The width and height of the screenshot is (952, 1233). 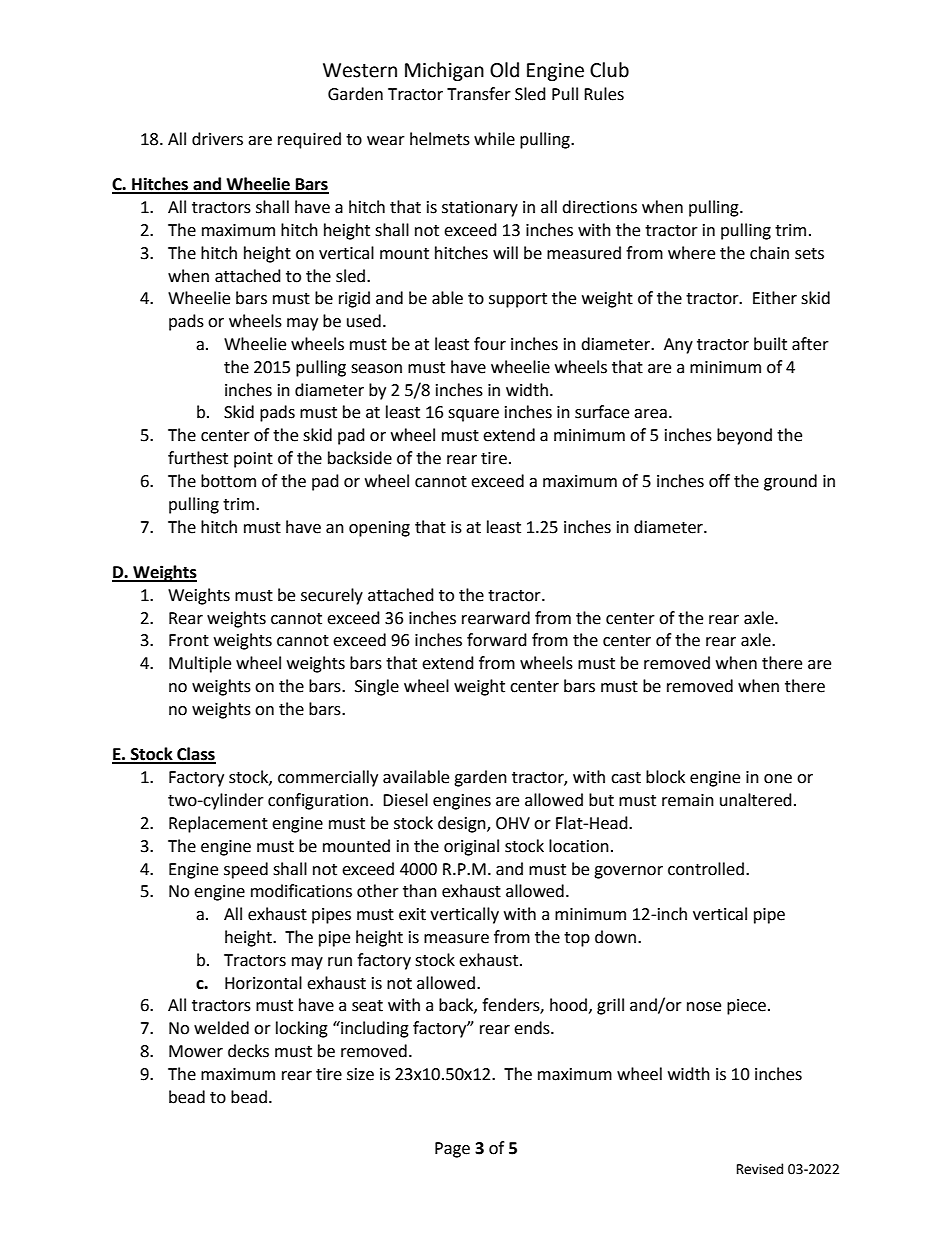 What do you see at coordinates (452, 1150) in the screenshot?
I see `Page` at bounding box center [452, 1150].
